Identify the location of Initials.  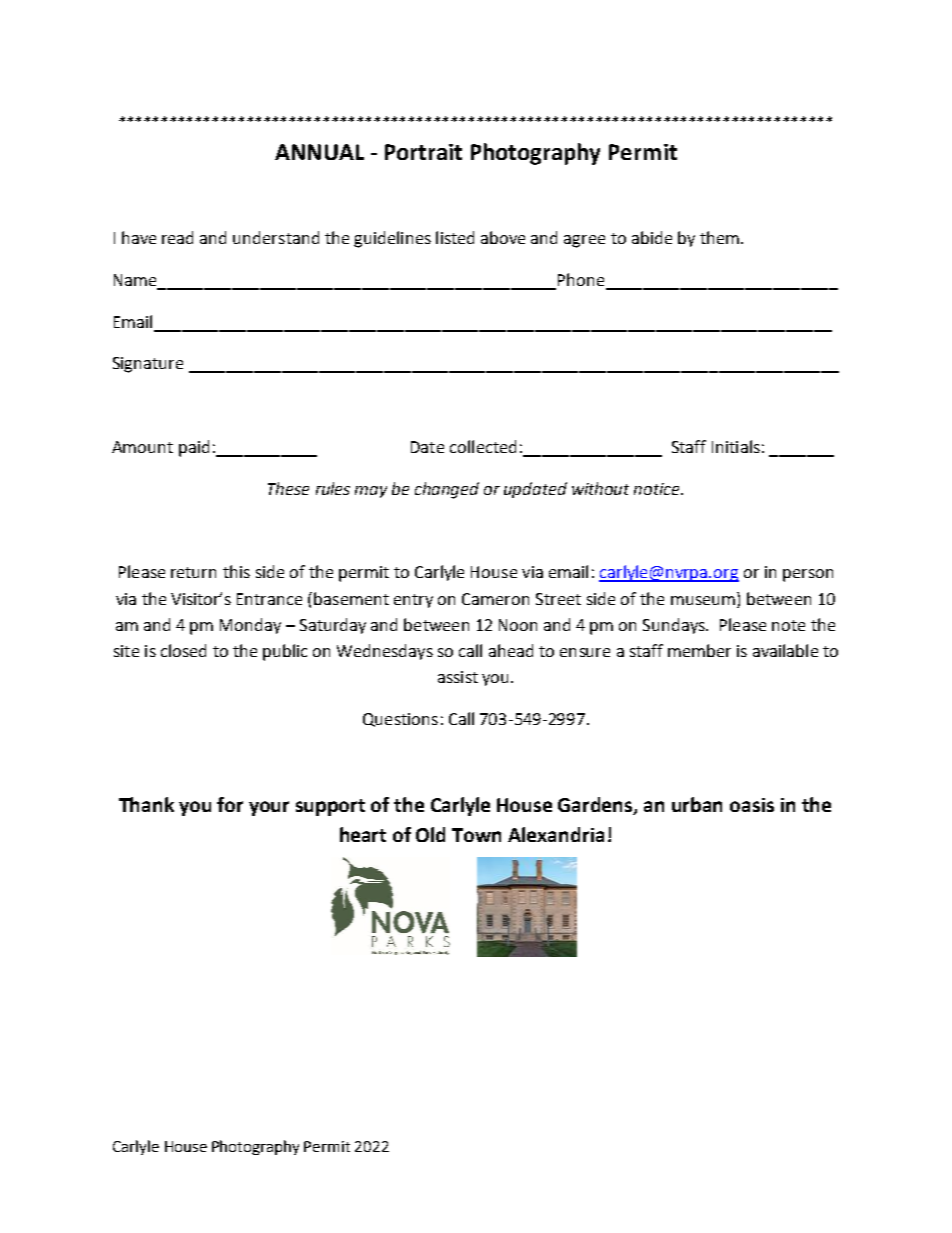
(736, 446).
